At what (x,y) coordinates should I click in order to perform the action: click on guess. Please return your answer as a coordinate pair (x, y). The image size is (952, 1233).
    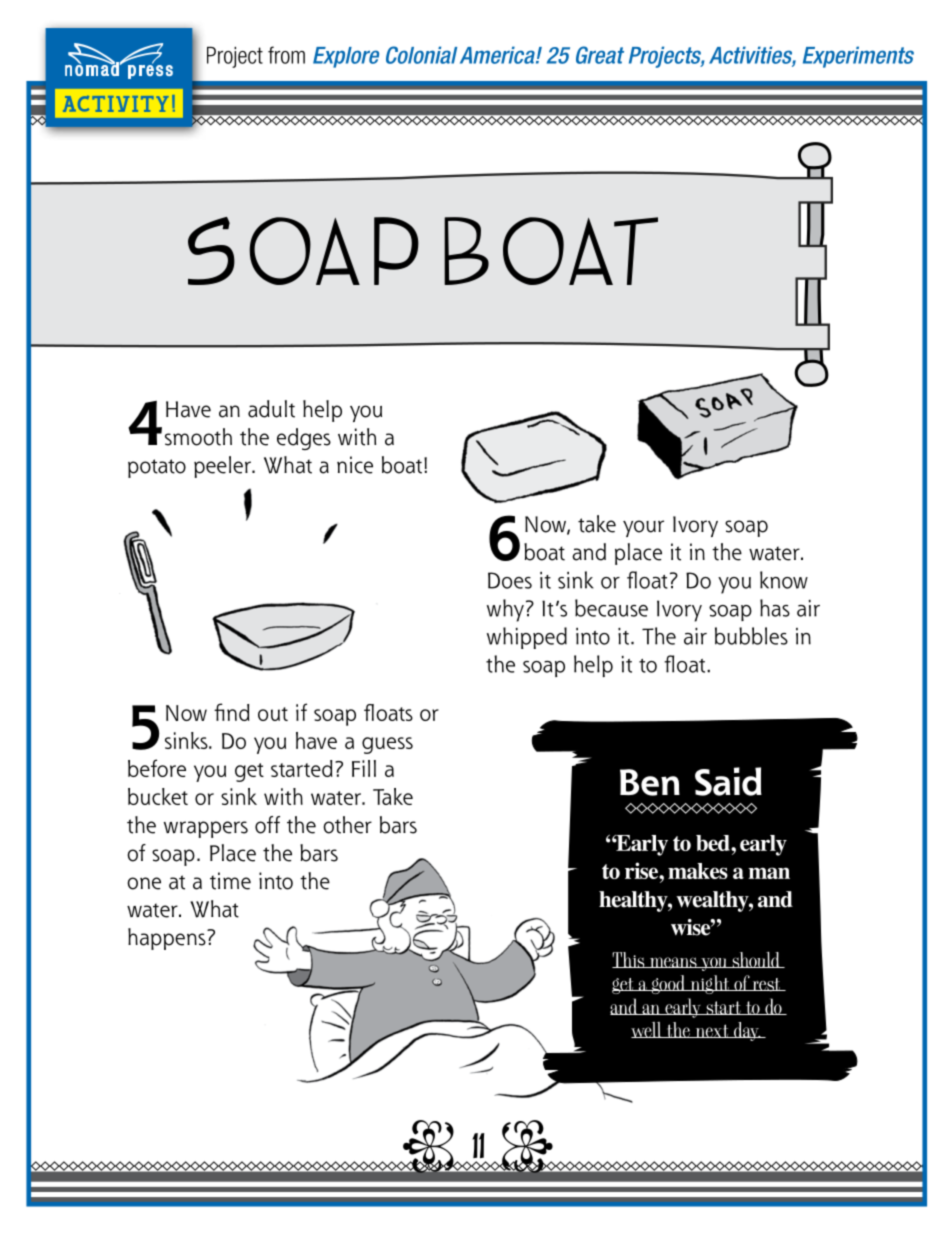
    Looking at the image, I should click on (387, 745).
